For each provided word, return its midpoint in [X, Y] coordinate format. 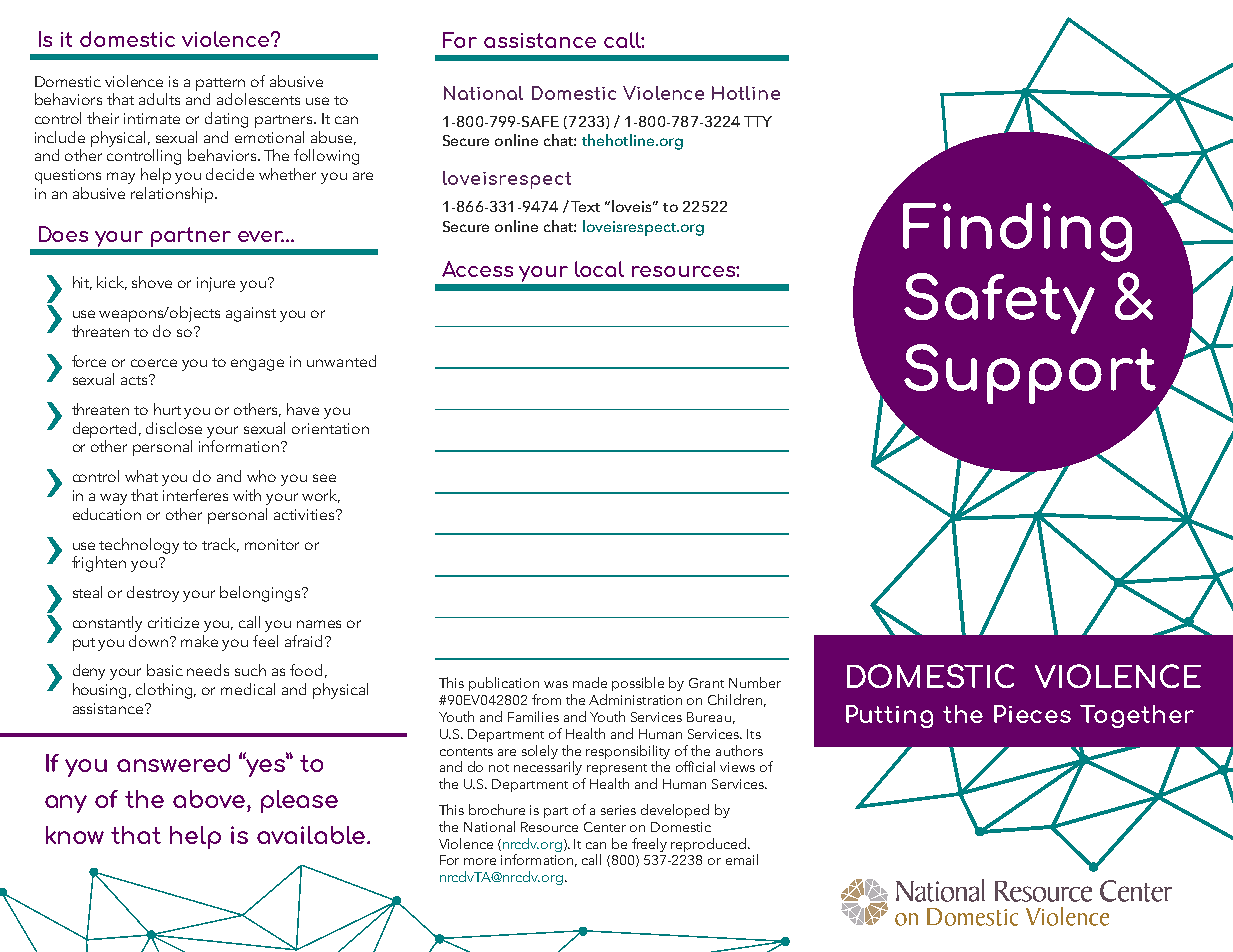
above [210, 799]
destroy [153, 594]
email [742, 859]
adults [159, 99]
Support [1030, 374]
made [590, 682]
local [599, 269]
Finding [1017, 232]
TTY [758, 121]
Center [605, 827]
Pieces [1032, 714]
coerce [154, 363]
